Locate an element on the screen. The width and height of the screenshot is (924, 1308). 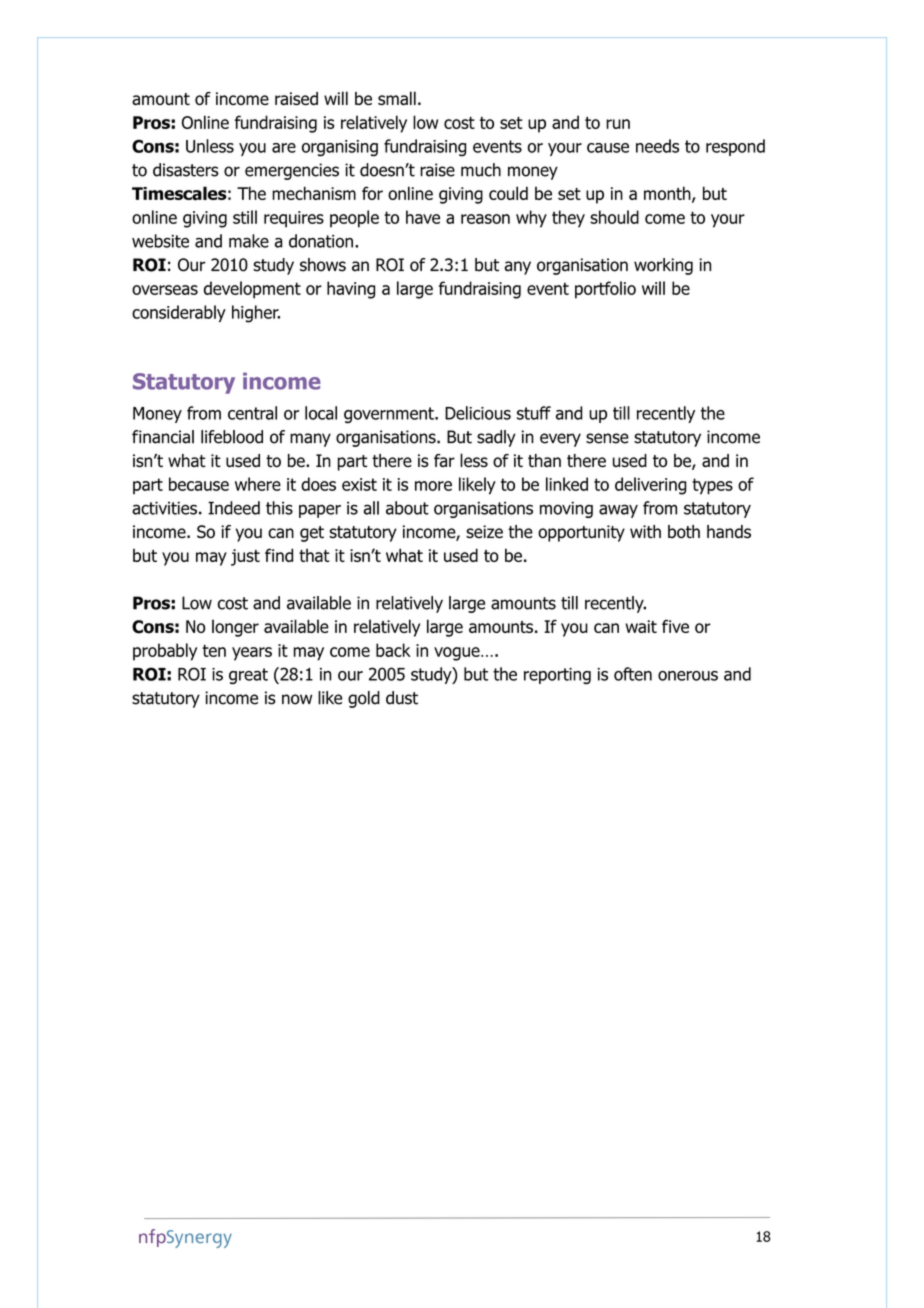
just is located at coordinates (245, 557).
